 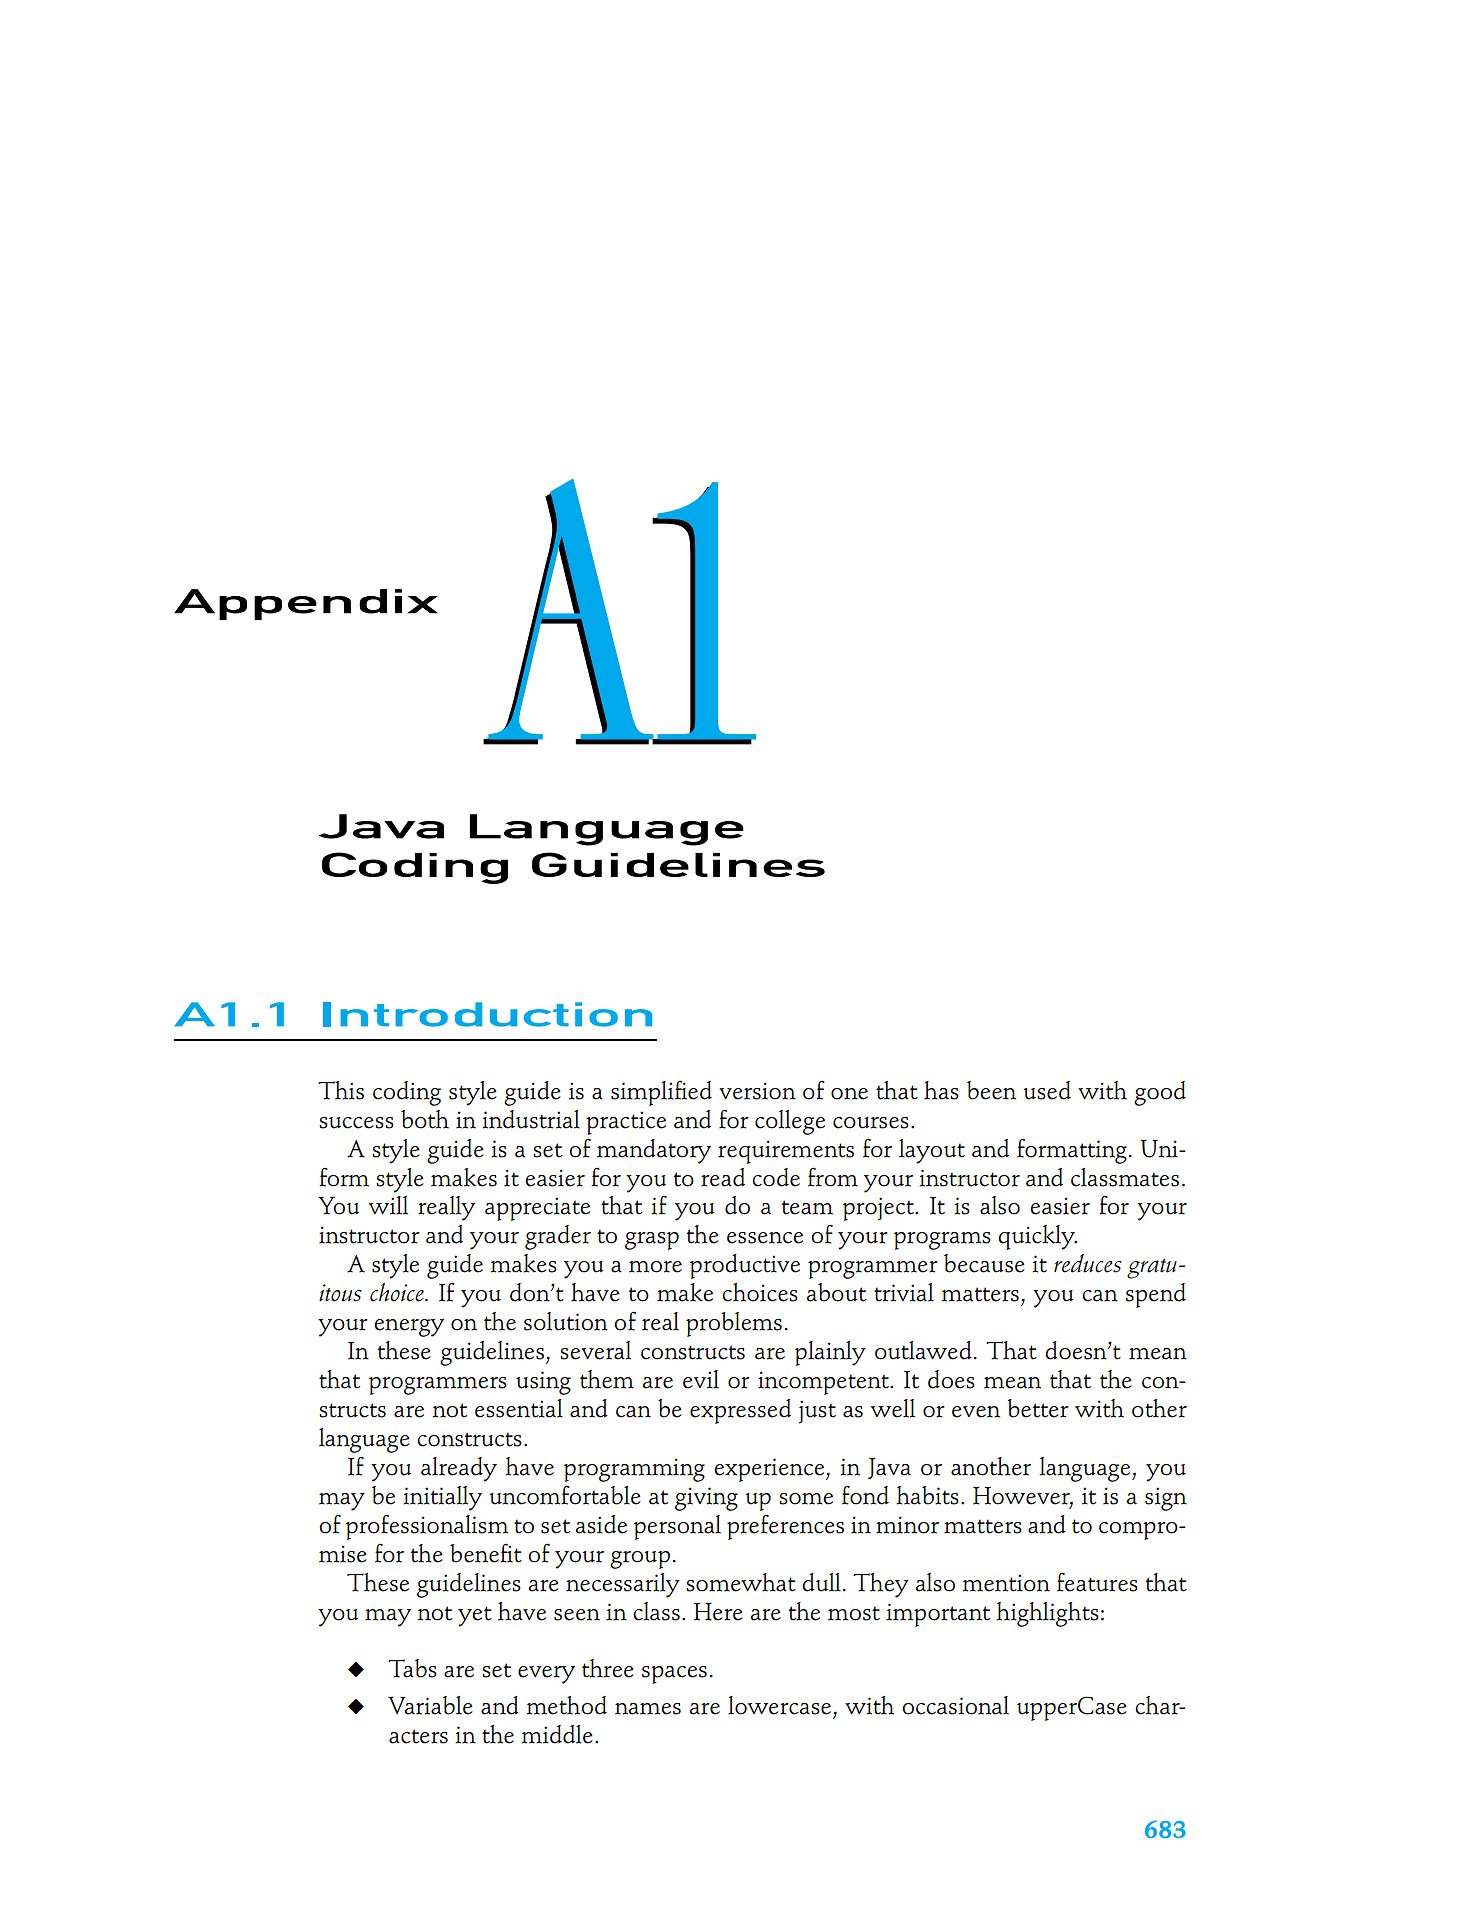 I want to click on sign, so click(x=1166, y=1499).
